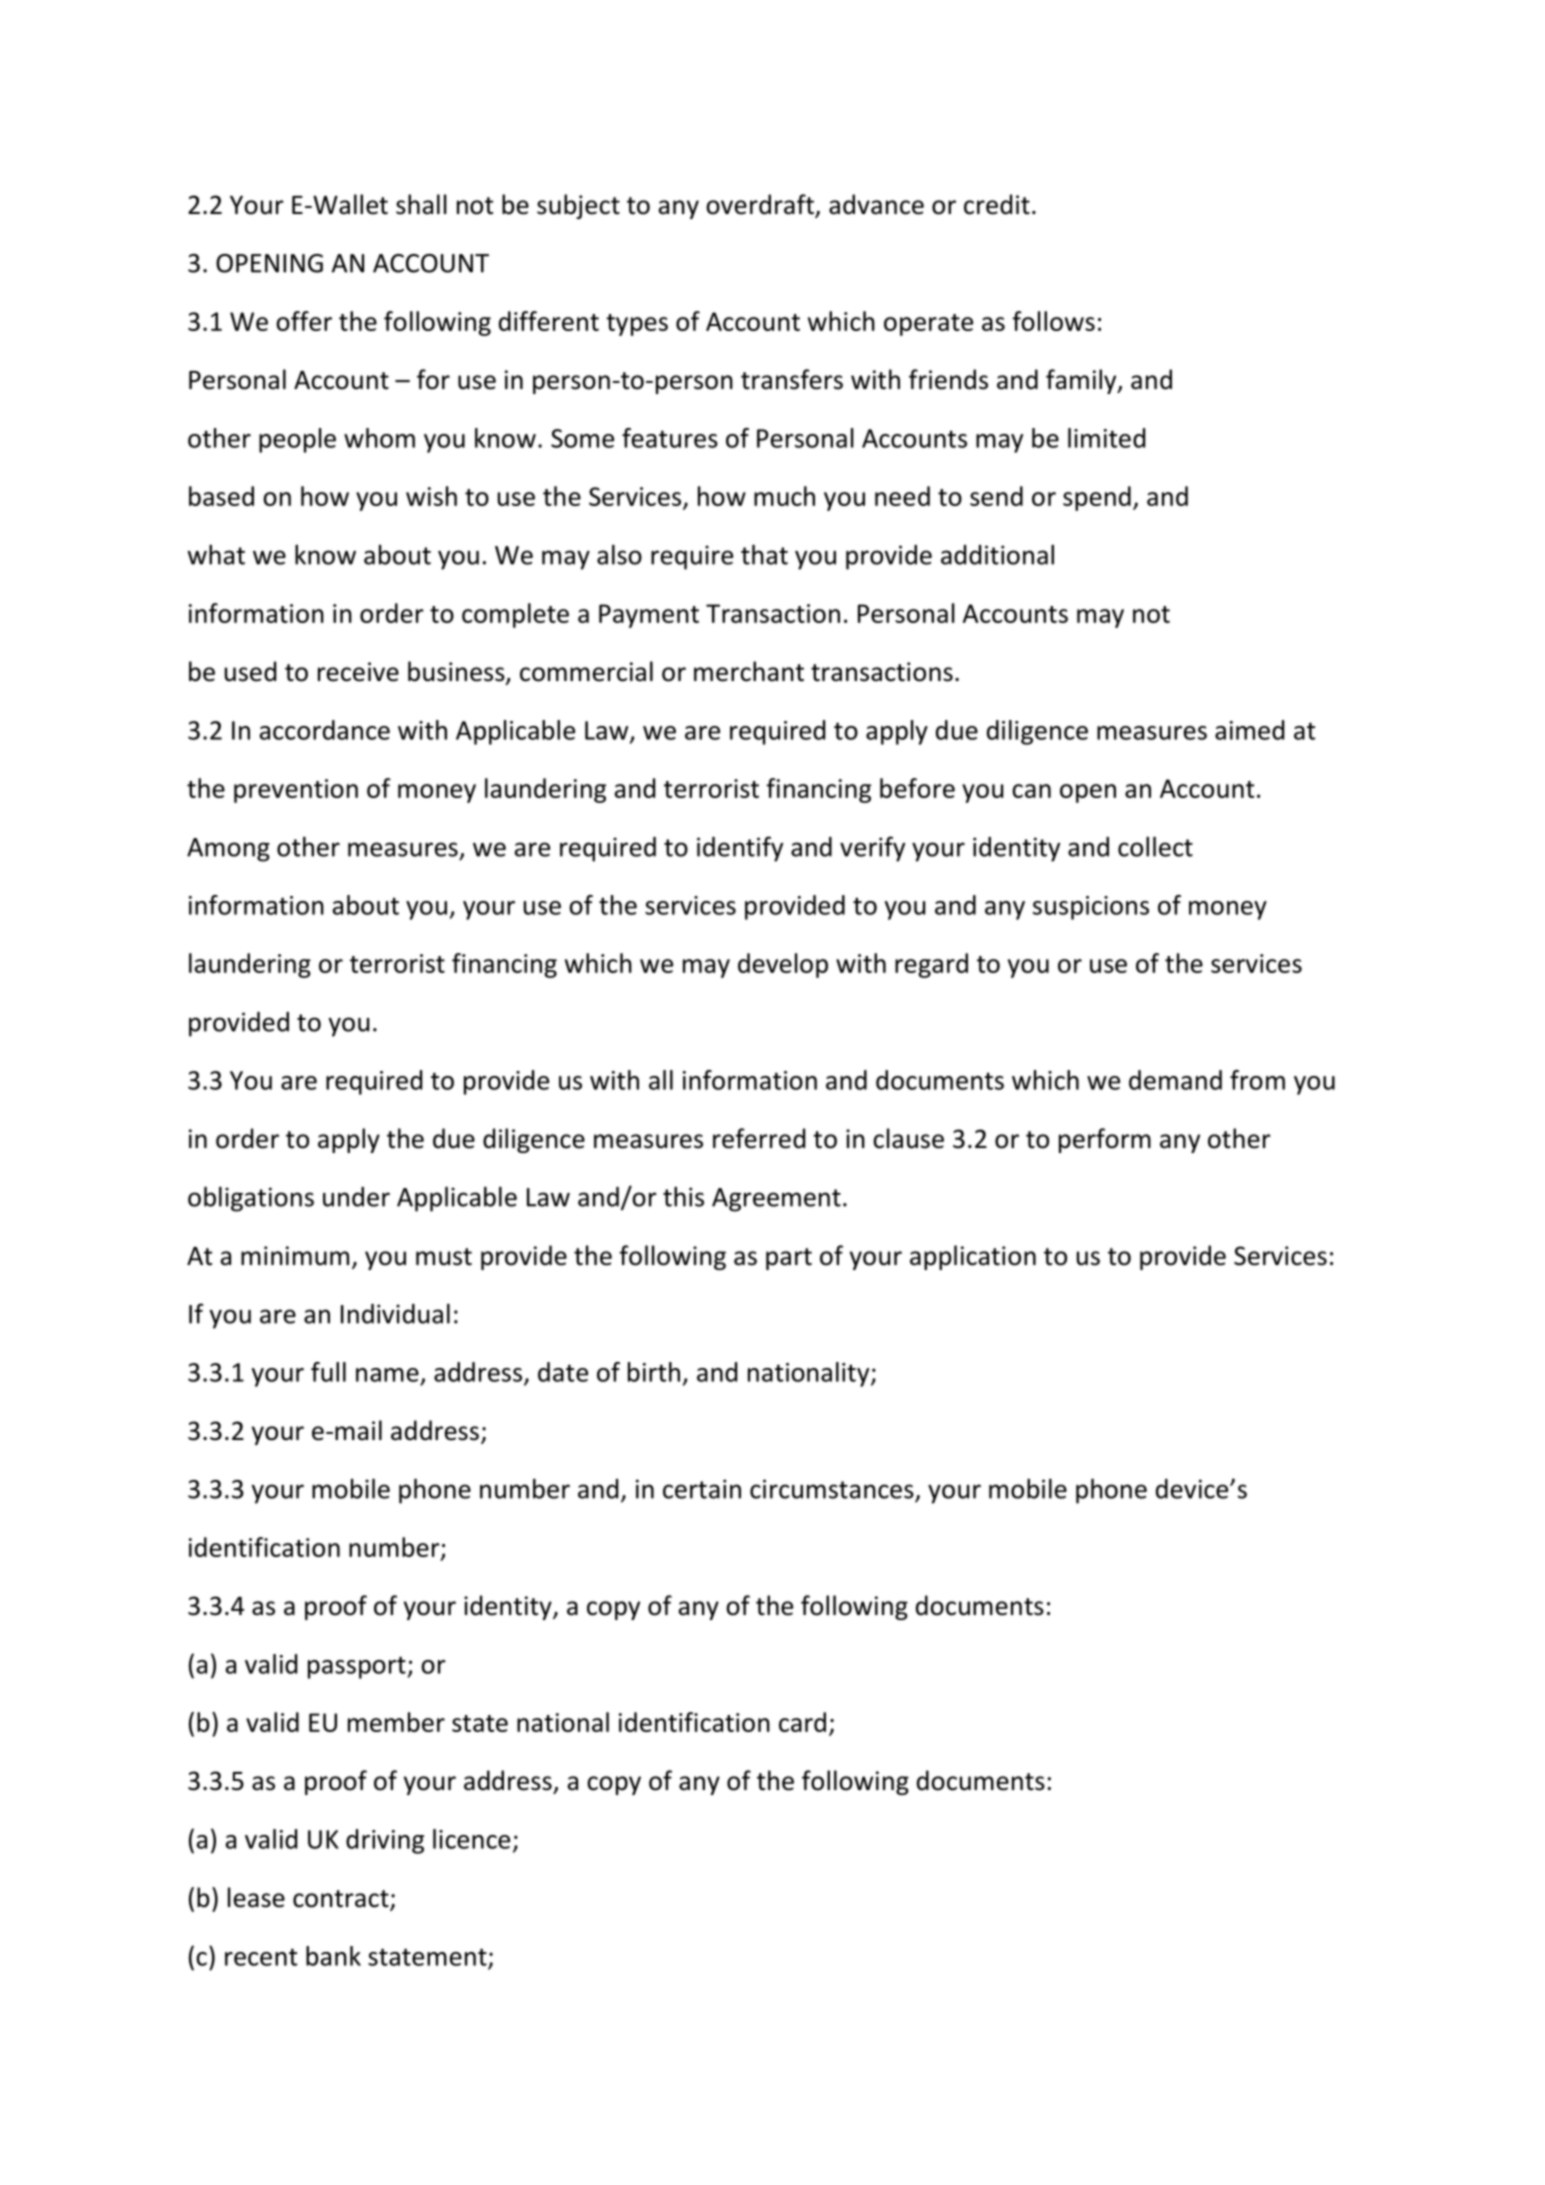 This screenshot has width=1545, height=2185. What do you see at coordinates (342, 1900) in the screenshot?
I see `contract` at bounding box center [342, 1900].
